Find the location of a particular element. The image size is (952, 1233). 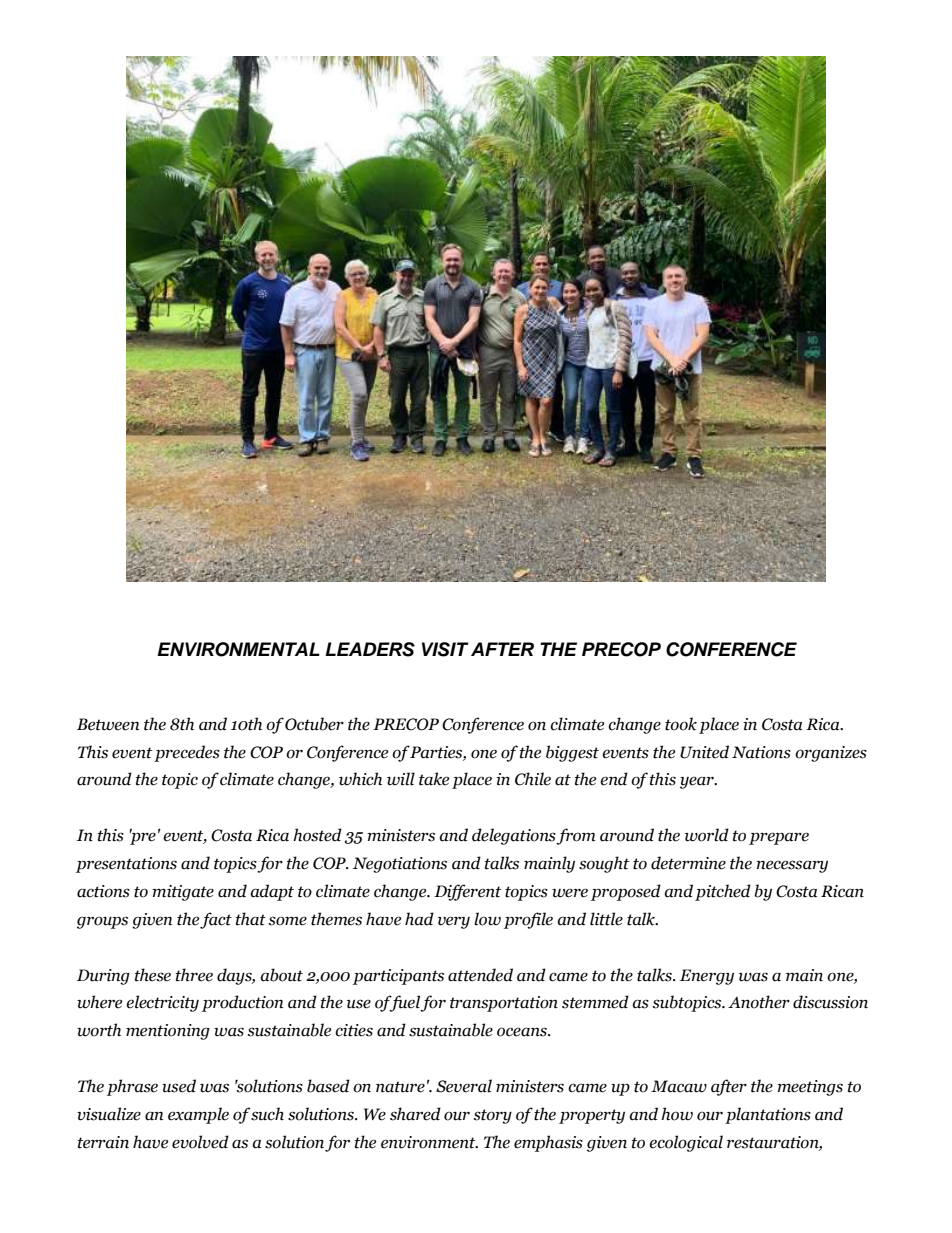

Nations is located at coordinates (761, 752).
